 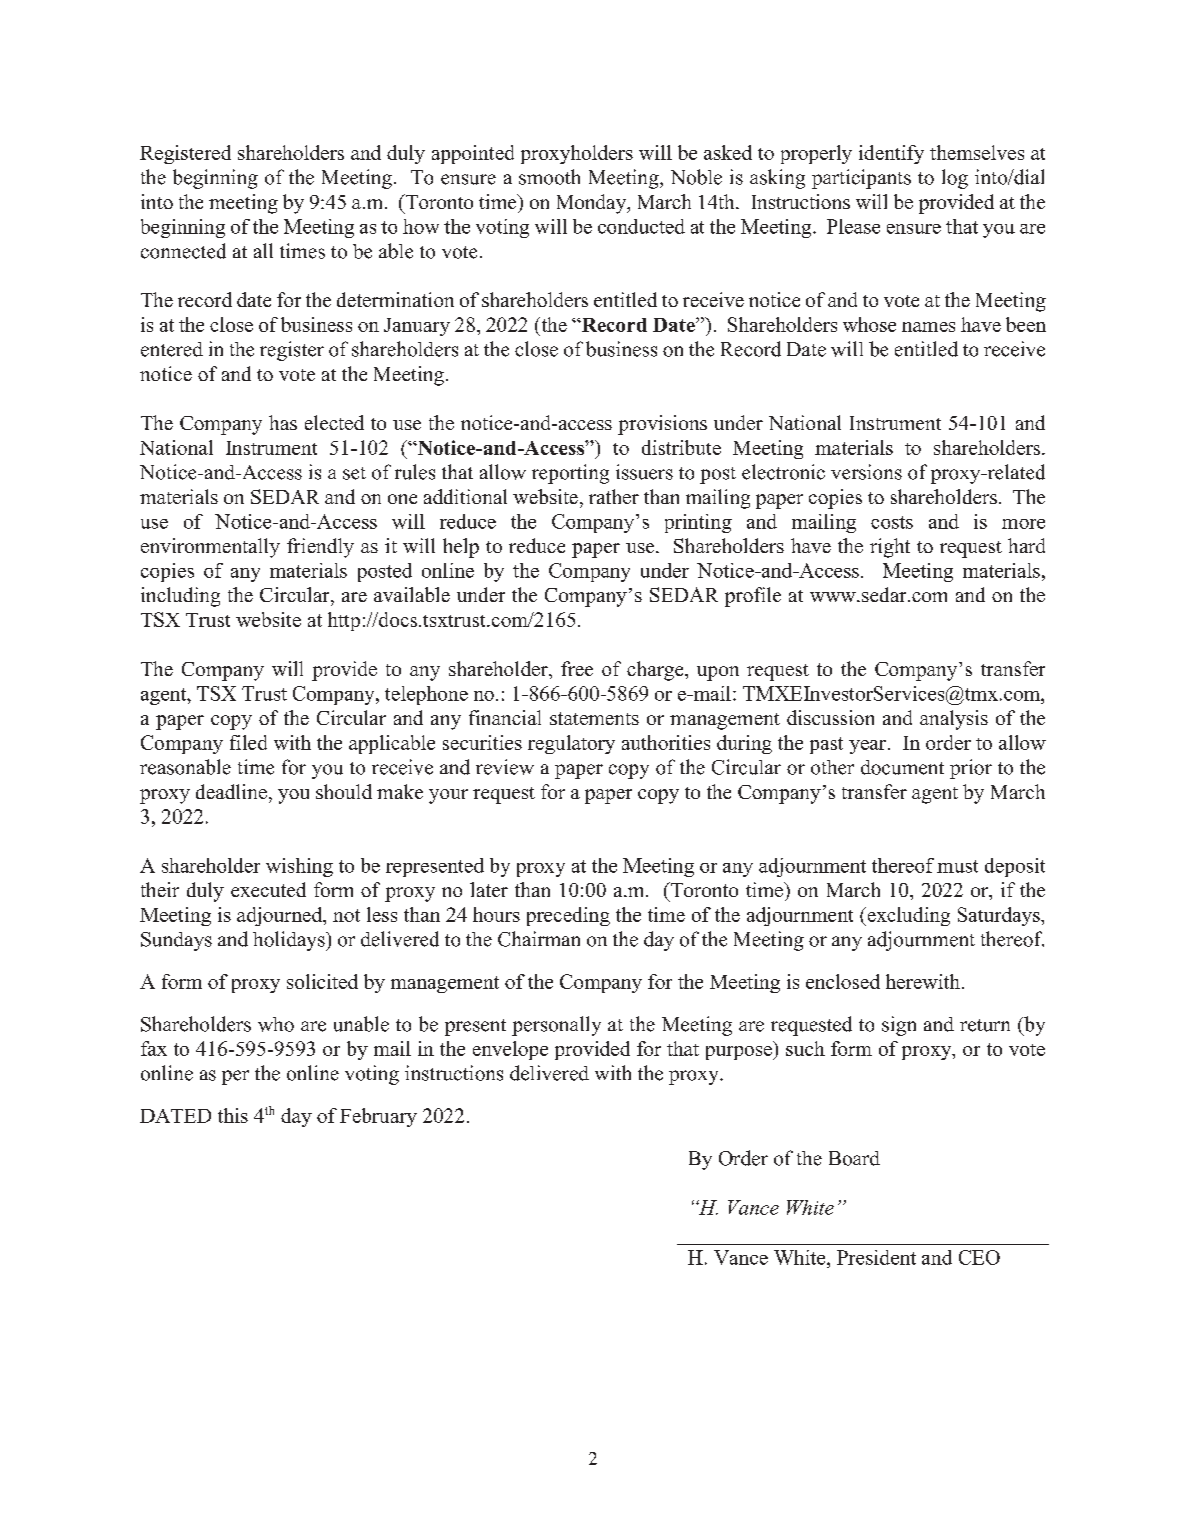 I want to click on analysis, so click(x=954, y=720).
